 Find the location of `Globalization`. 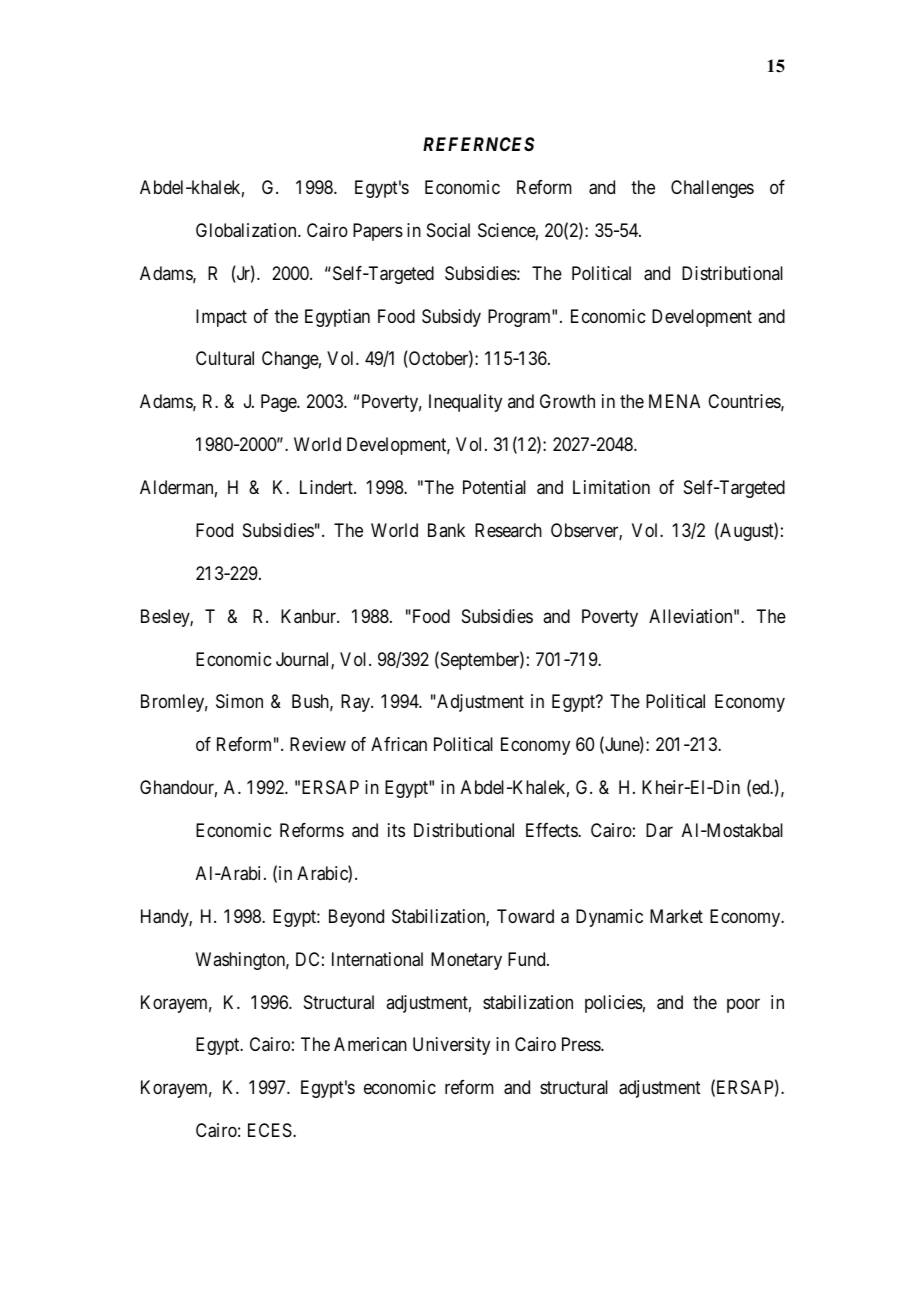

Globalization is located at coordinates (247, 230).
